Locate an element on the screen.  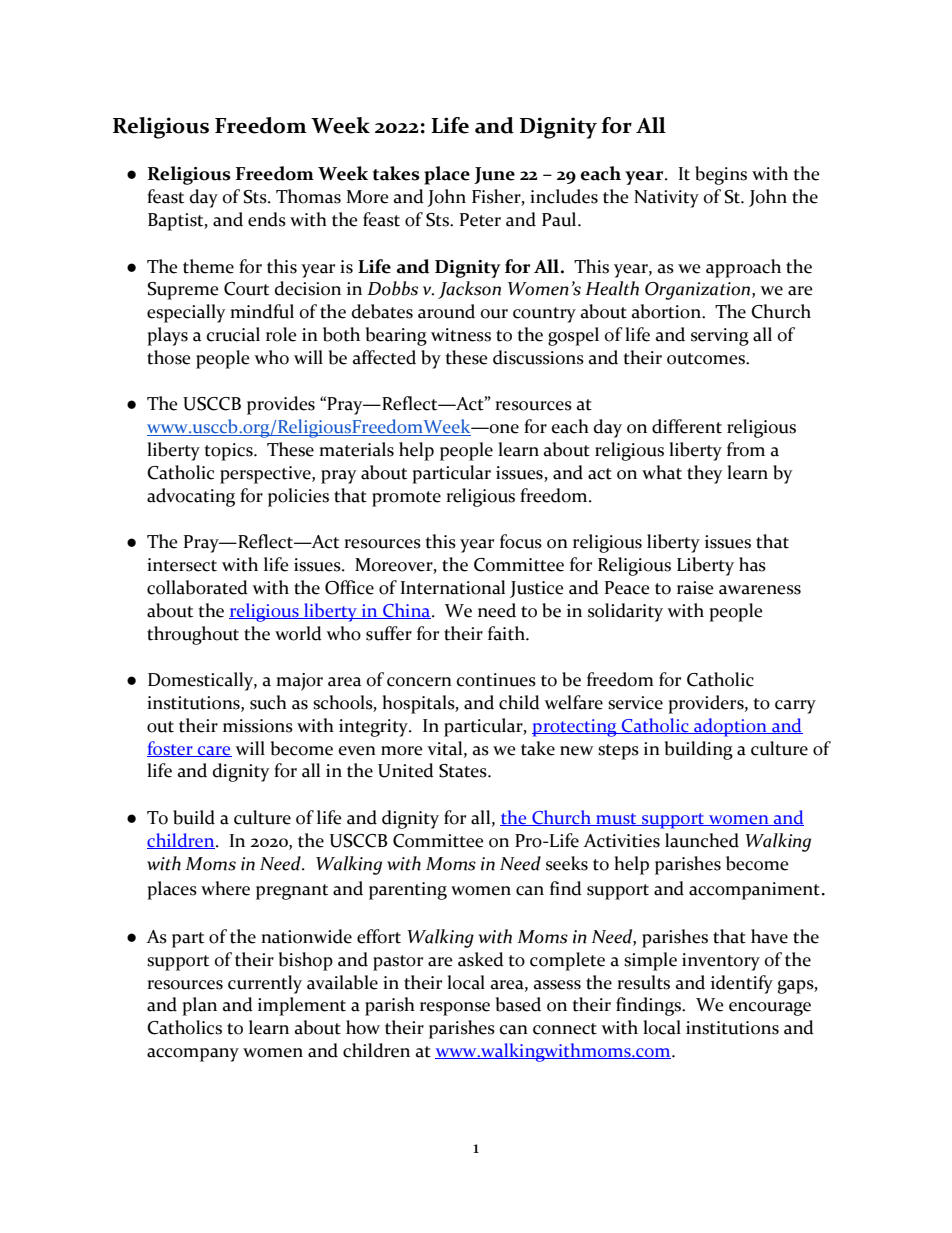
begins is located at coordinates (721, 175).
